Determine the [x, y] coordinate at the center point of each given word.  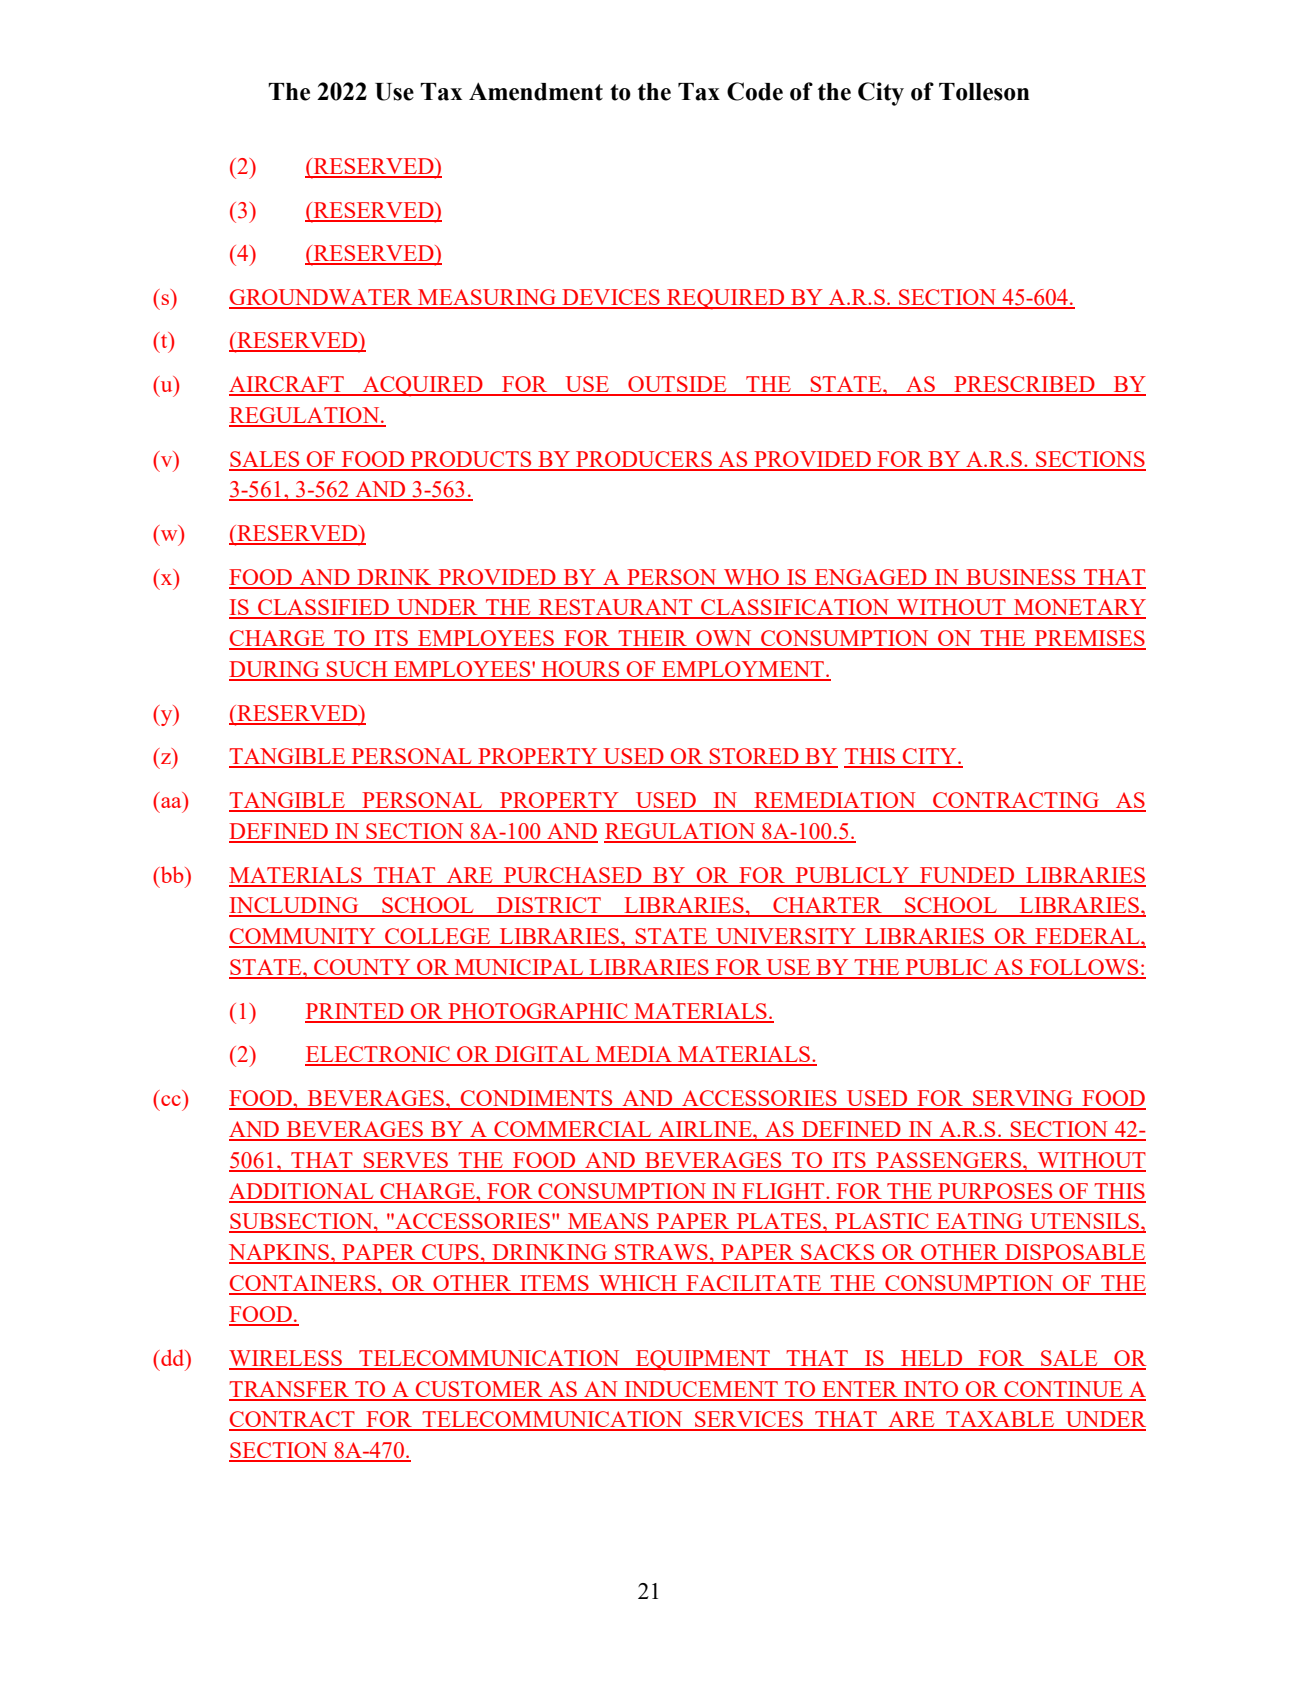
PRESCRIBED [1024, 385]
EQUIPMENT [703, 1360]
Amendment [536, 91]
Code [755, 91]
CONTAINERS [303, 1284]
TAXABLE [1000, 1420]
